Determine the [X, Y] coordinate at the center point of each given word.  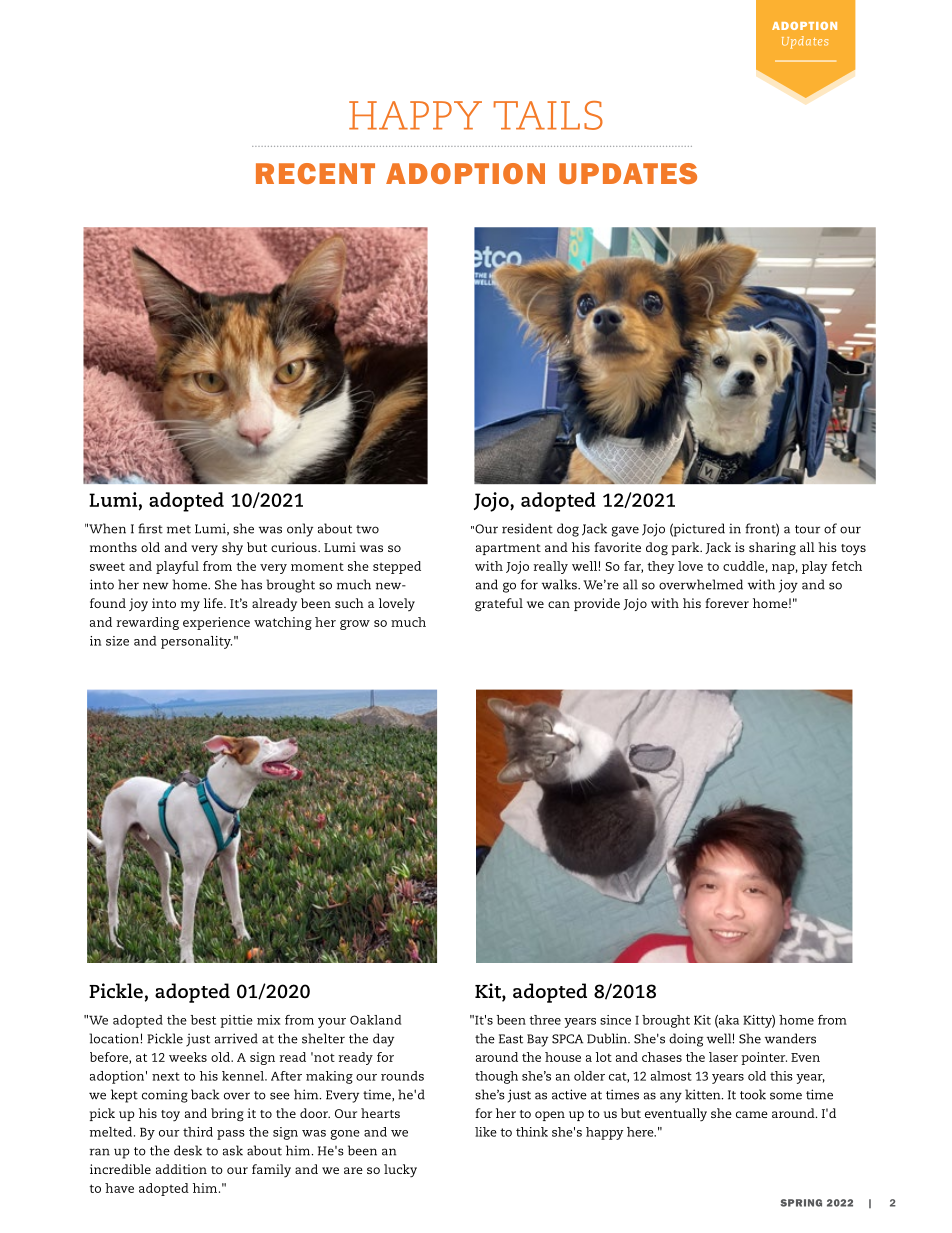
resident [527, 528]
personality [196, 642]
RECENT [315, 173]
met [179, 529]
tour [807, 529]
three [545, 1020]
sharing [772, 549]
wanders [790, 1038]
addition [181, 1169]
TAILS [548, 115]
